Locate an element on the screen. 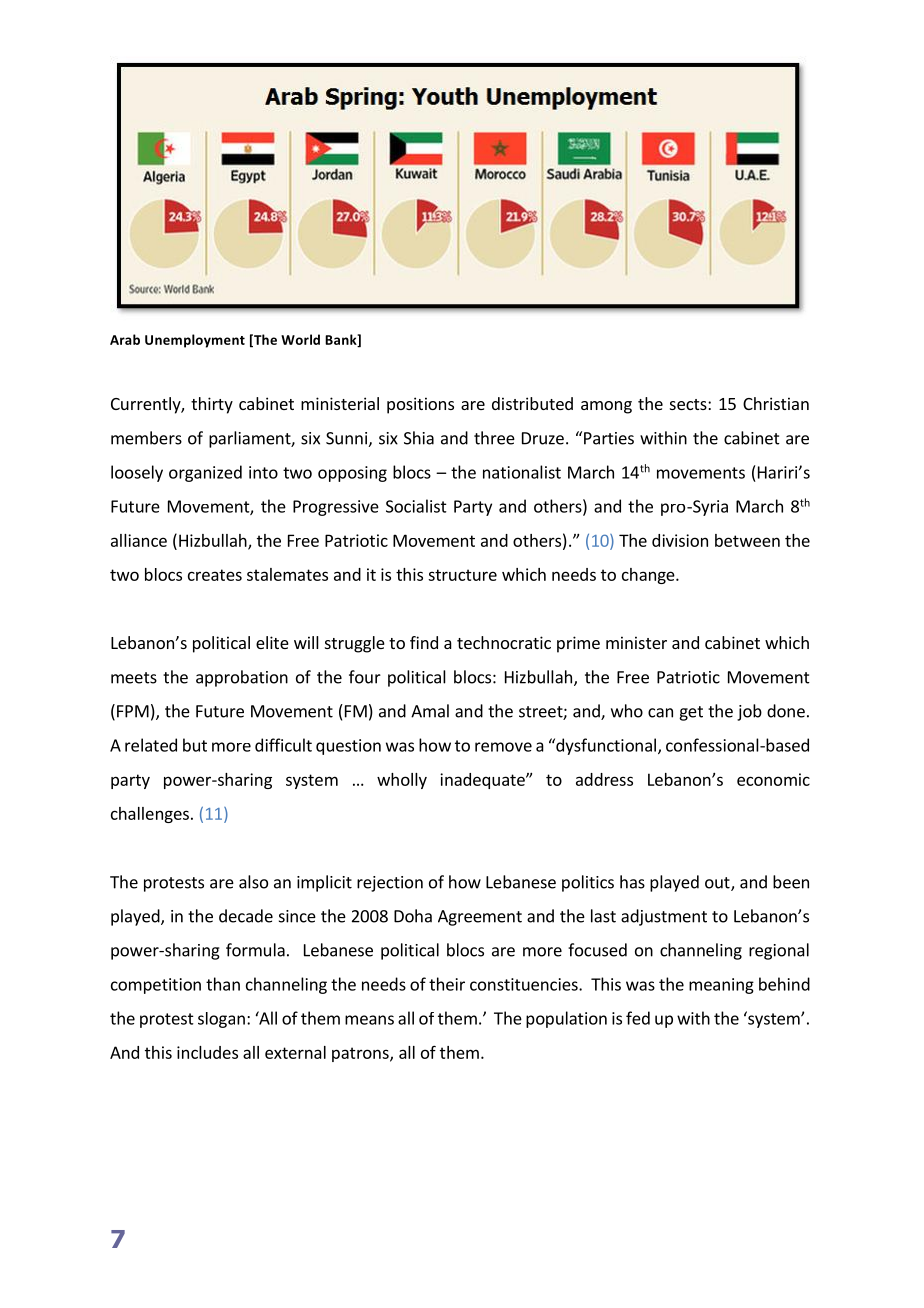 Image resolution: width=924 pixels, height=1308 pixels. positions is located at coordinates (420, 405).
